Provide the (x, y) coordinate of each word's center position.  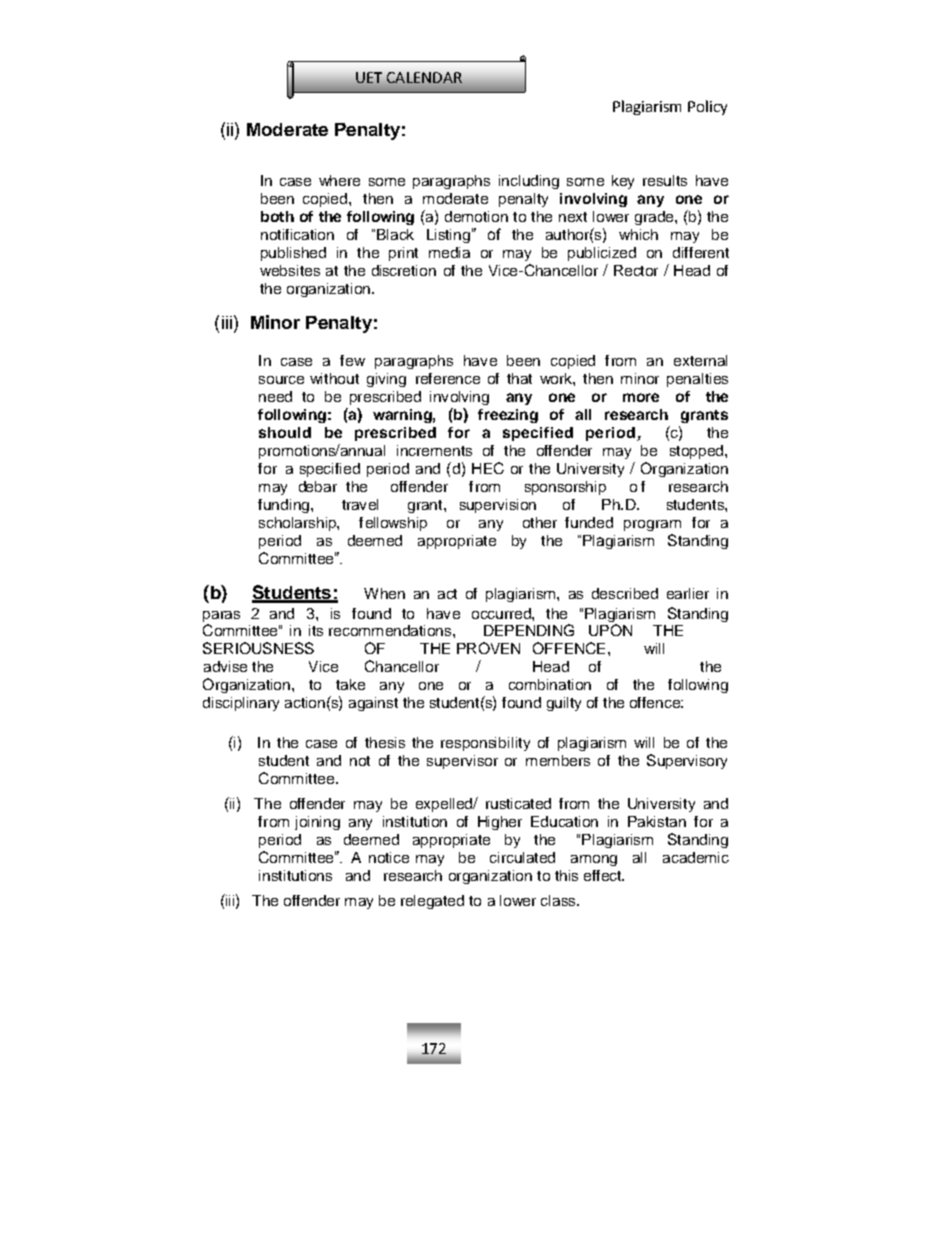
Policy (707, 107)
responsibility (485, 744)
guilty (564, 704)
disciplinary (241, 704)
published (293, 254)
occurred (502, 613)
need (275, 396)
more (641, 397)
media (449, 252)
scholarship (298, 524)
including (529, 182)
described (625, 593)
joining (317, 823)
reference (448, 378)
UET (369, 77)
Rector (636, 270)
